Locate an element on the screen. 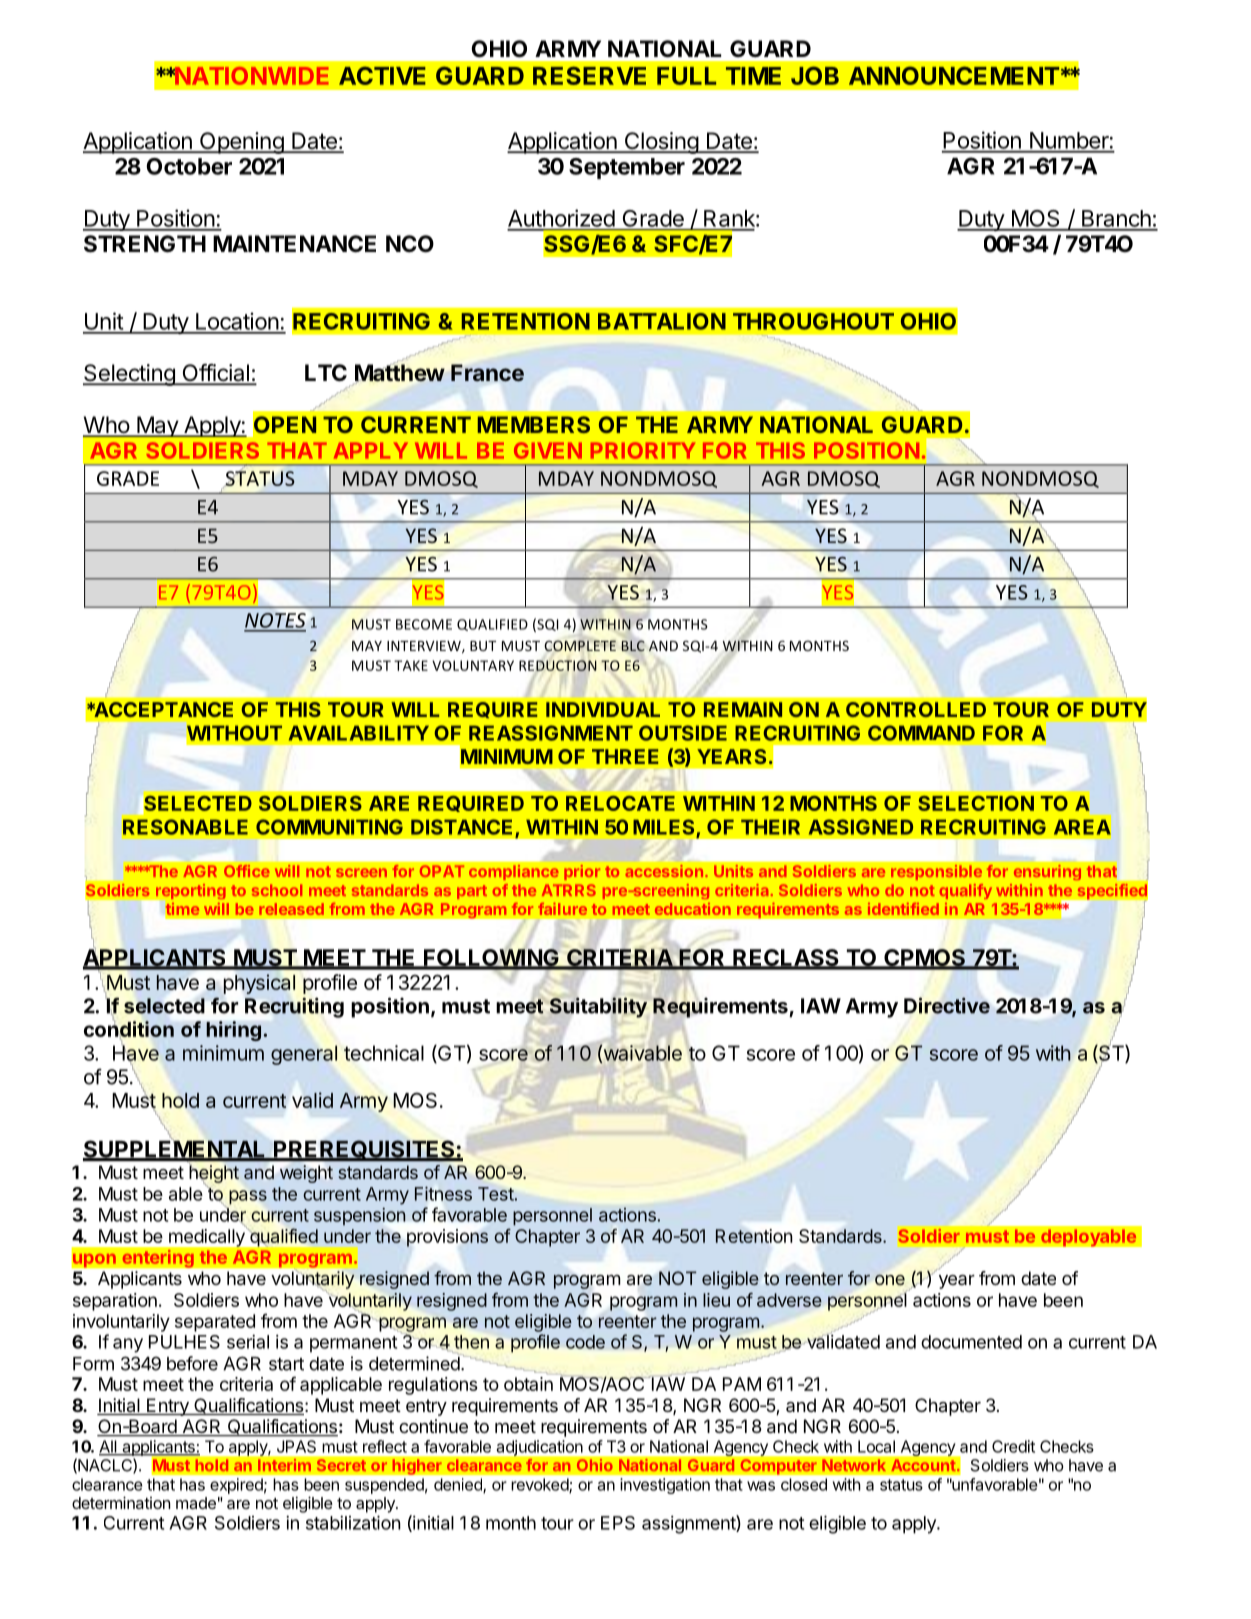 The width and height of the screenshot is (1251, 1619). BECOME is located at coordinates (424, 624).
